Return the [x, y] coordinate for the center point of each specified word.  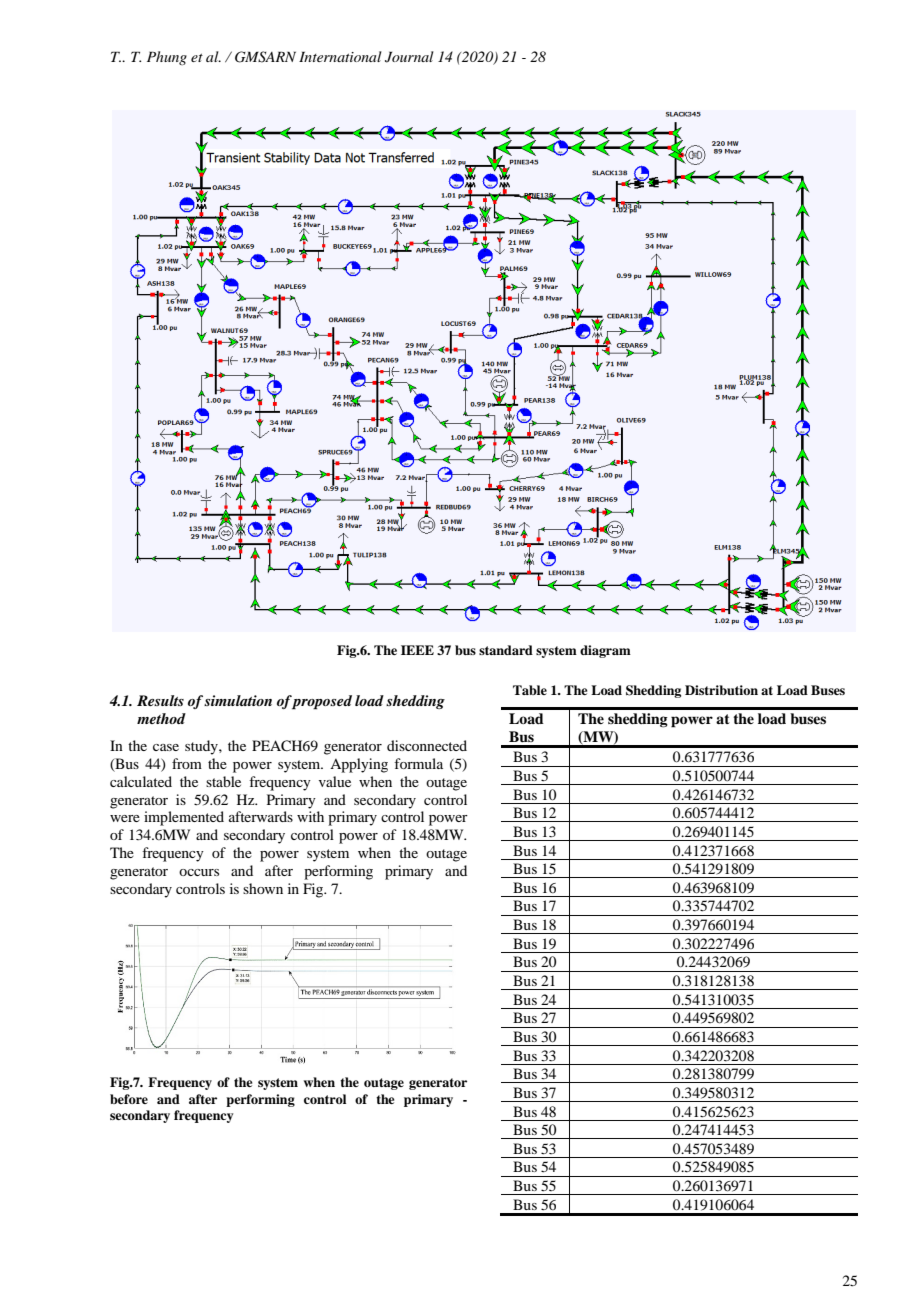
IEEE [417, 650]
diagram [605, 651]
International [340, 56]
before [129, 1099]
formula [418, 763]
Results [160, 700]
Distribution [721, 690]
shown [263, 888]
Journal [409, 57]
